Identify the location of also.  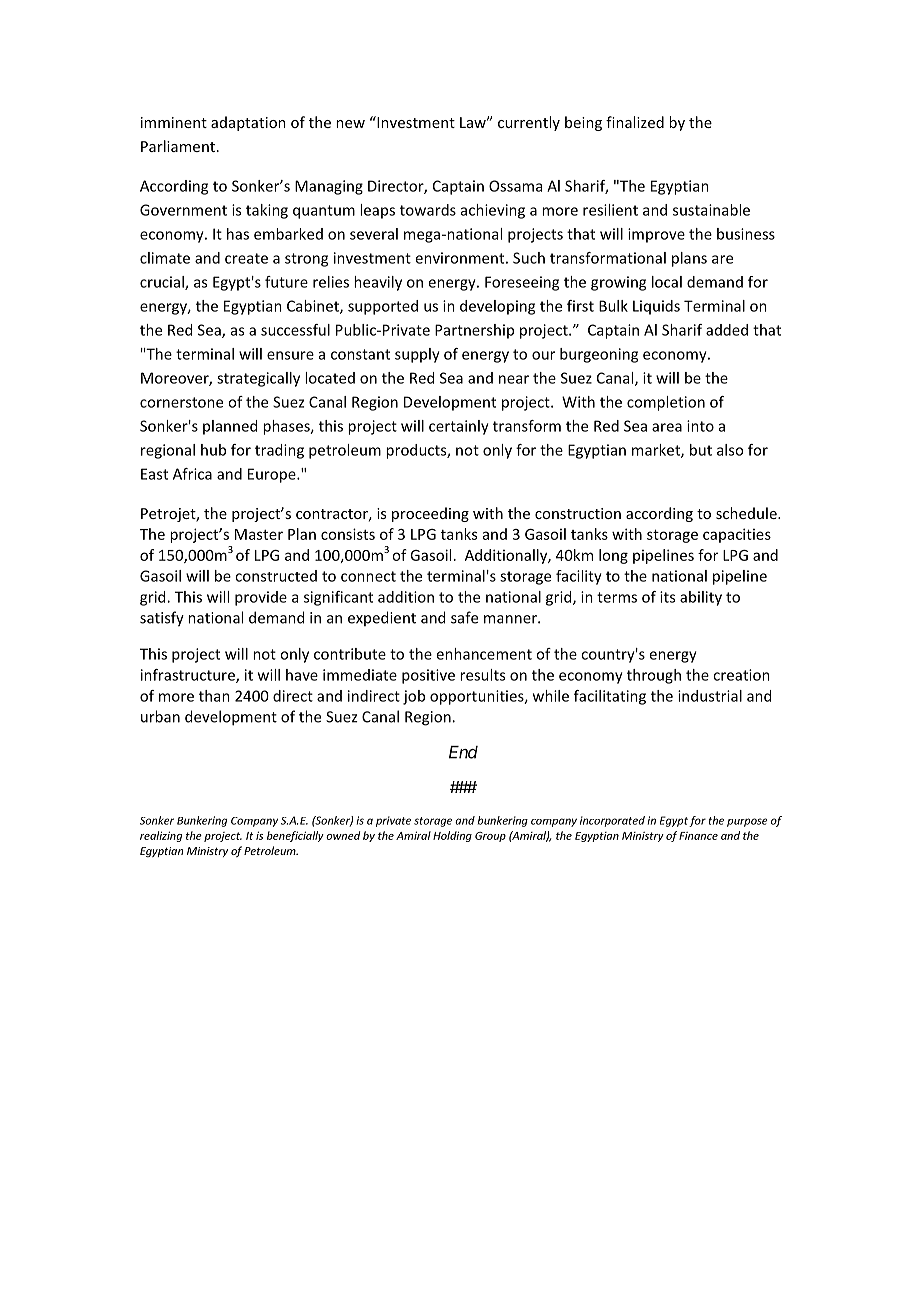
(730, 450).
